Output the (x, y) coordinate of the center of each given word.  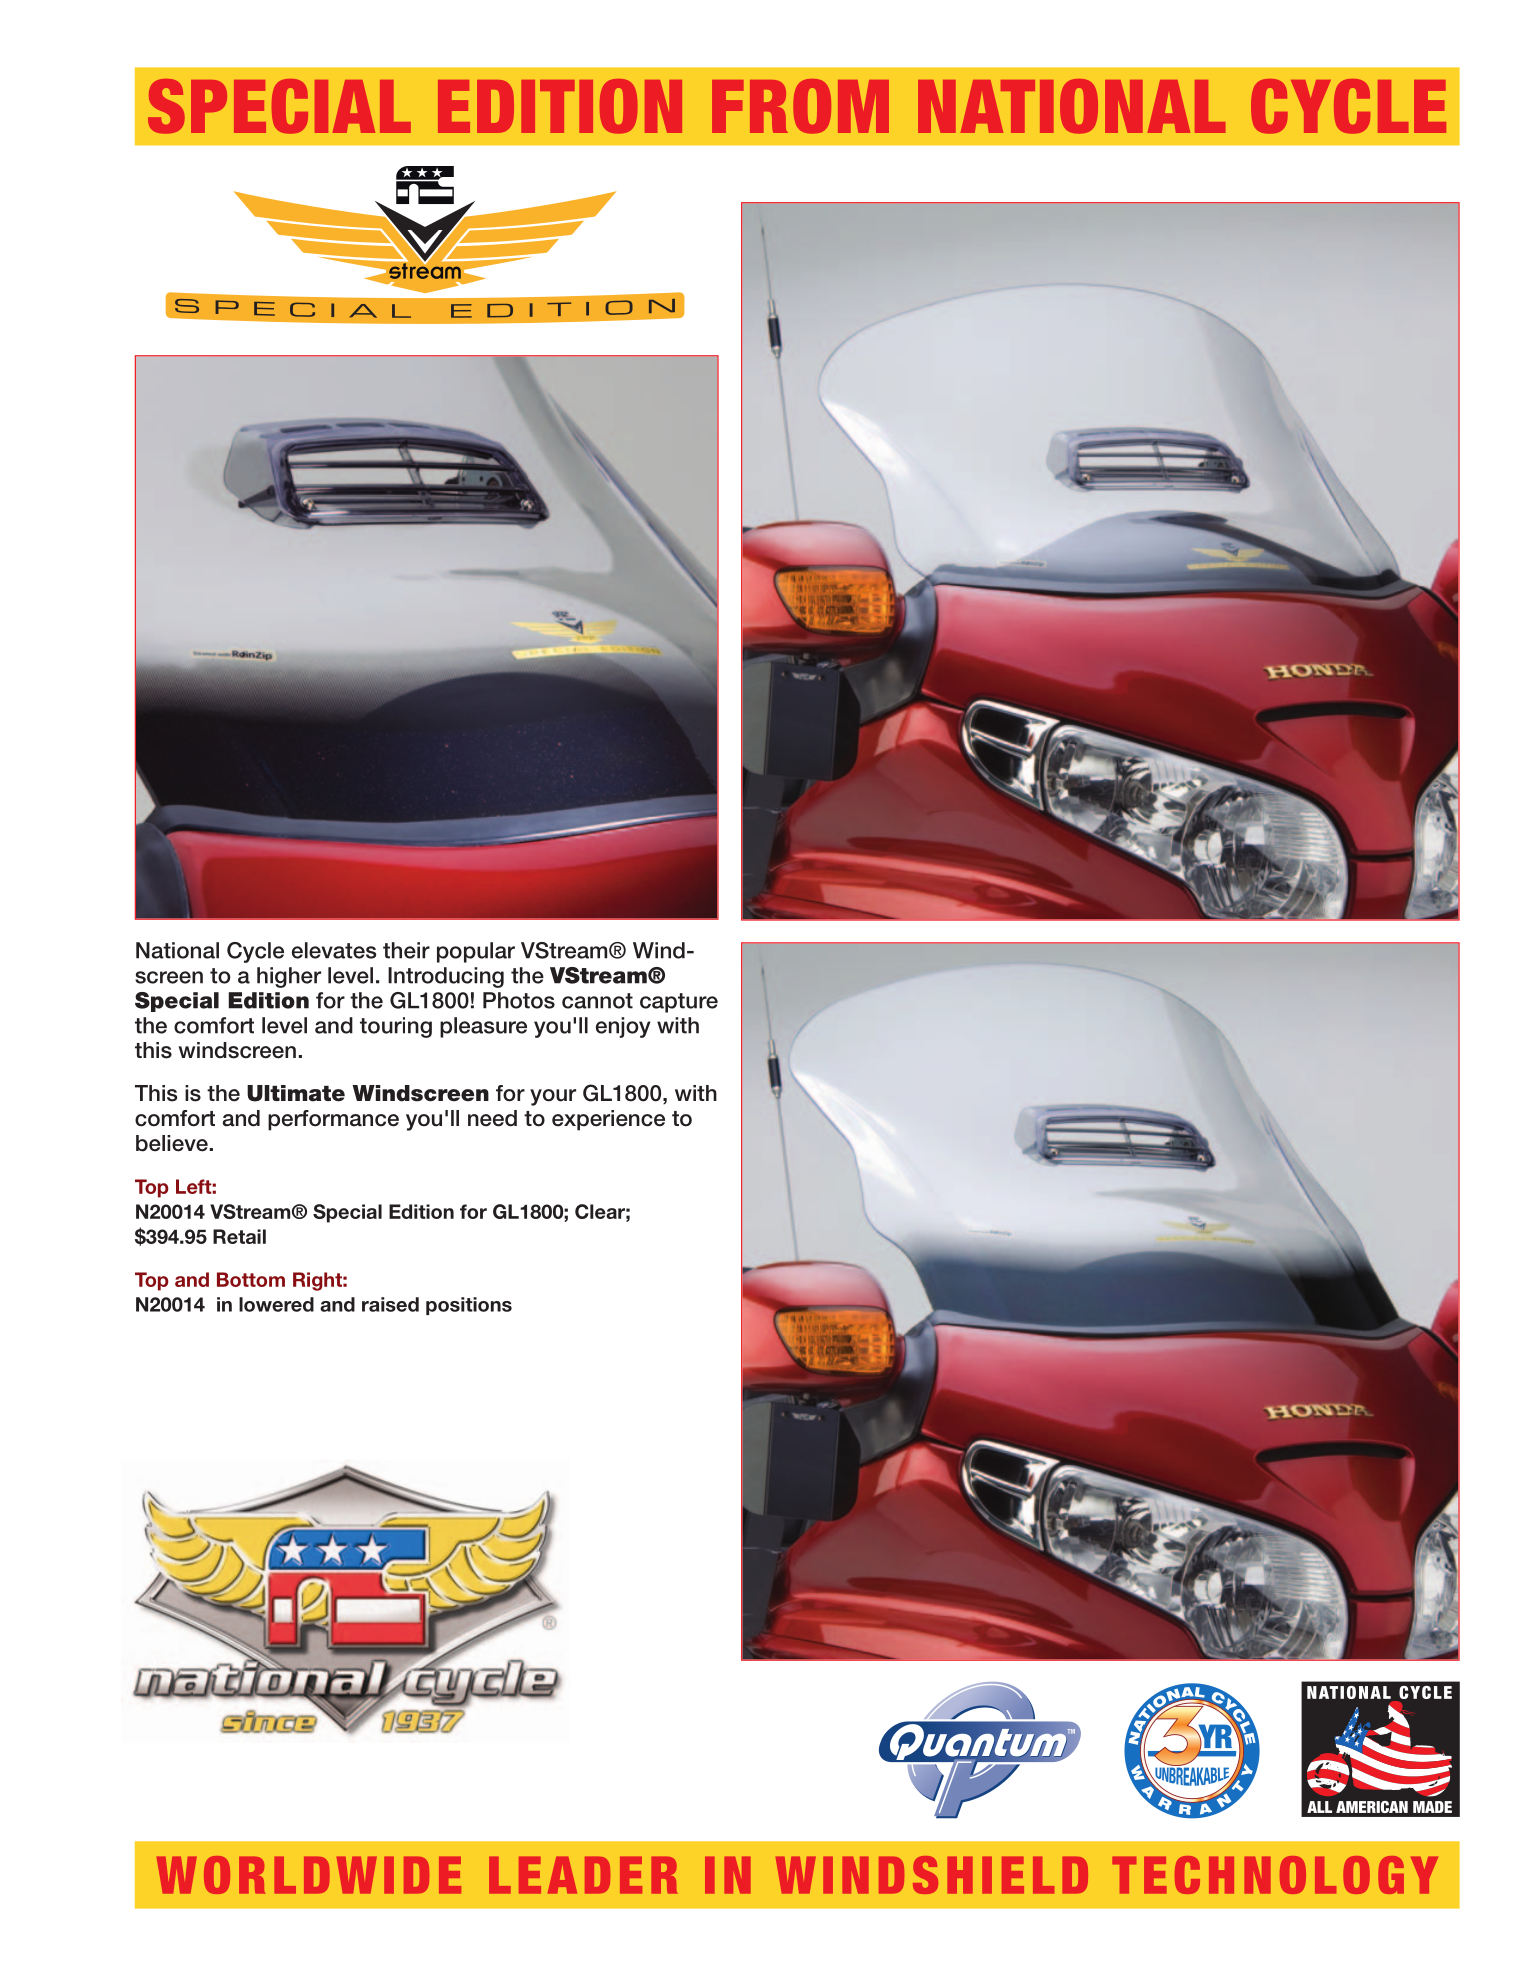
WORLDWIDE (309, 1875)
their (406, 950)
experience (608, 1120)
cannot (597, 1001)
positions (469, 1306)
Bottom (251, 1279)
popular (476, 952)
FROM (800, 106)
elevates (334, 950)
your (553, 1097)
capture (679, 1003)
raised (390, 1304)
